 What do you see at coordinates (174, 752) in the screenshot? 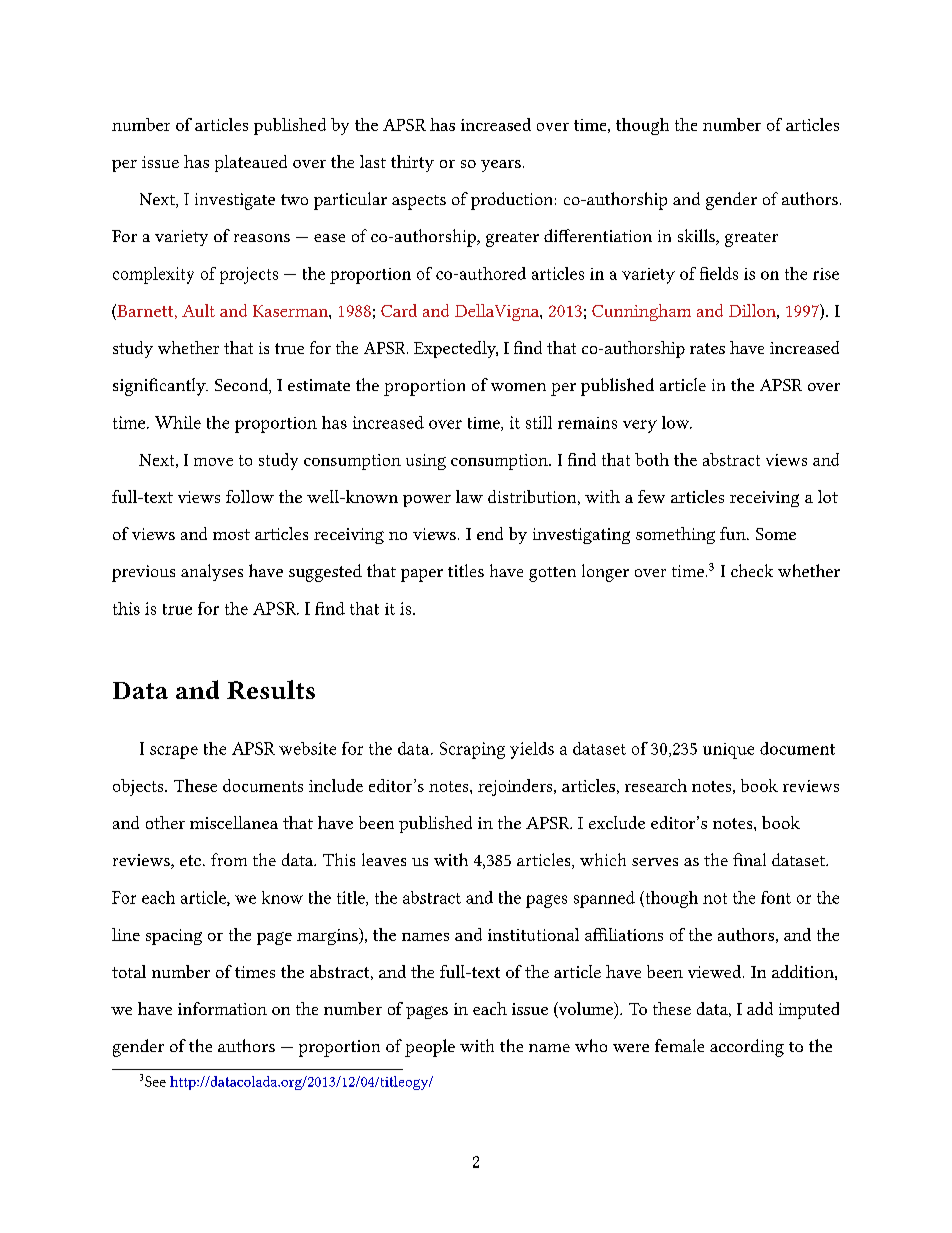
I see `scrape` at bounding box center [174, 752].
